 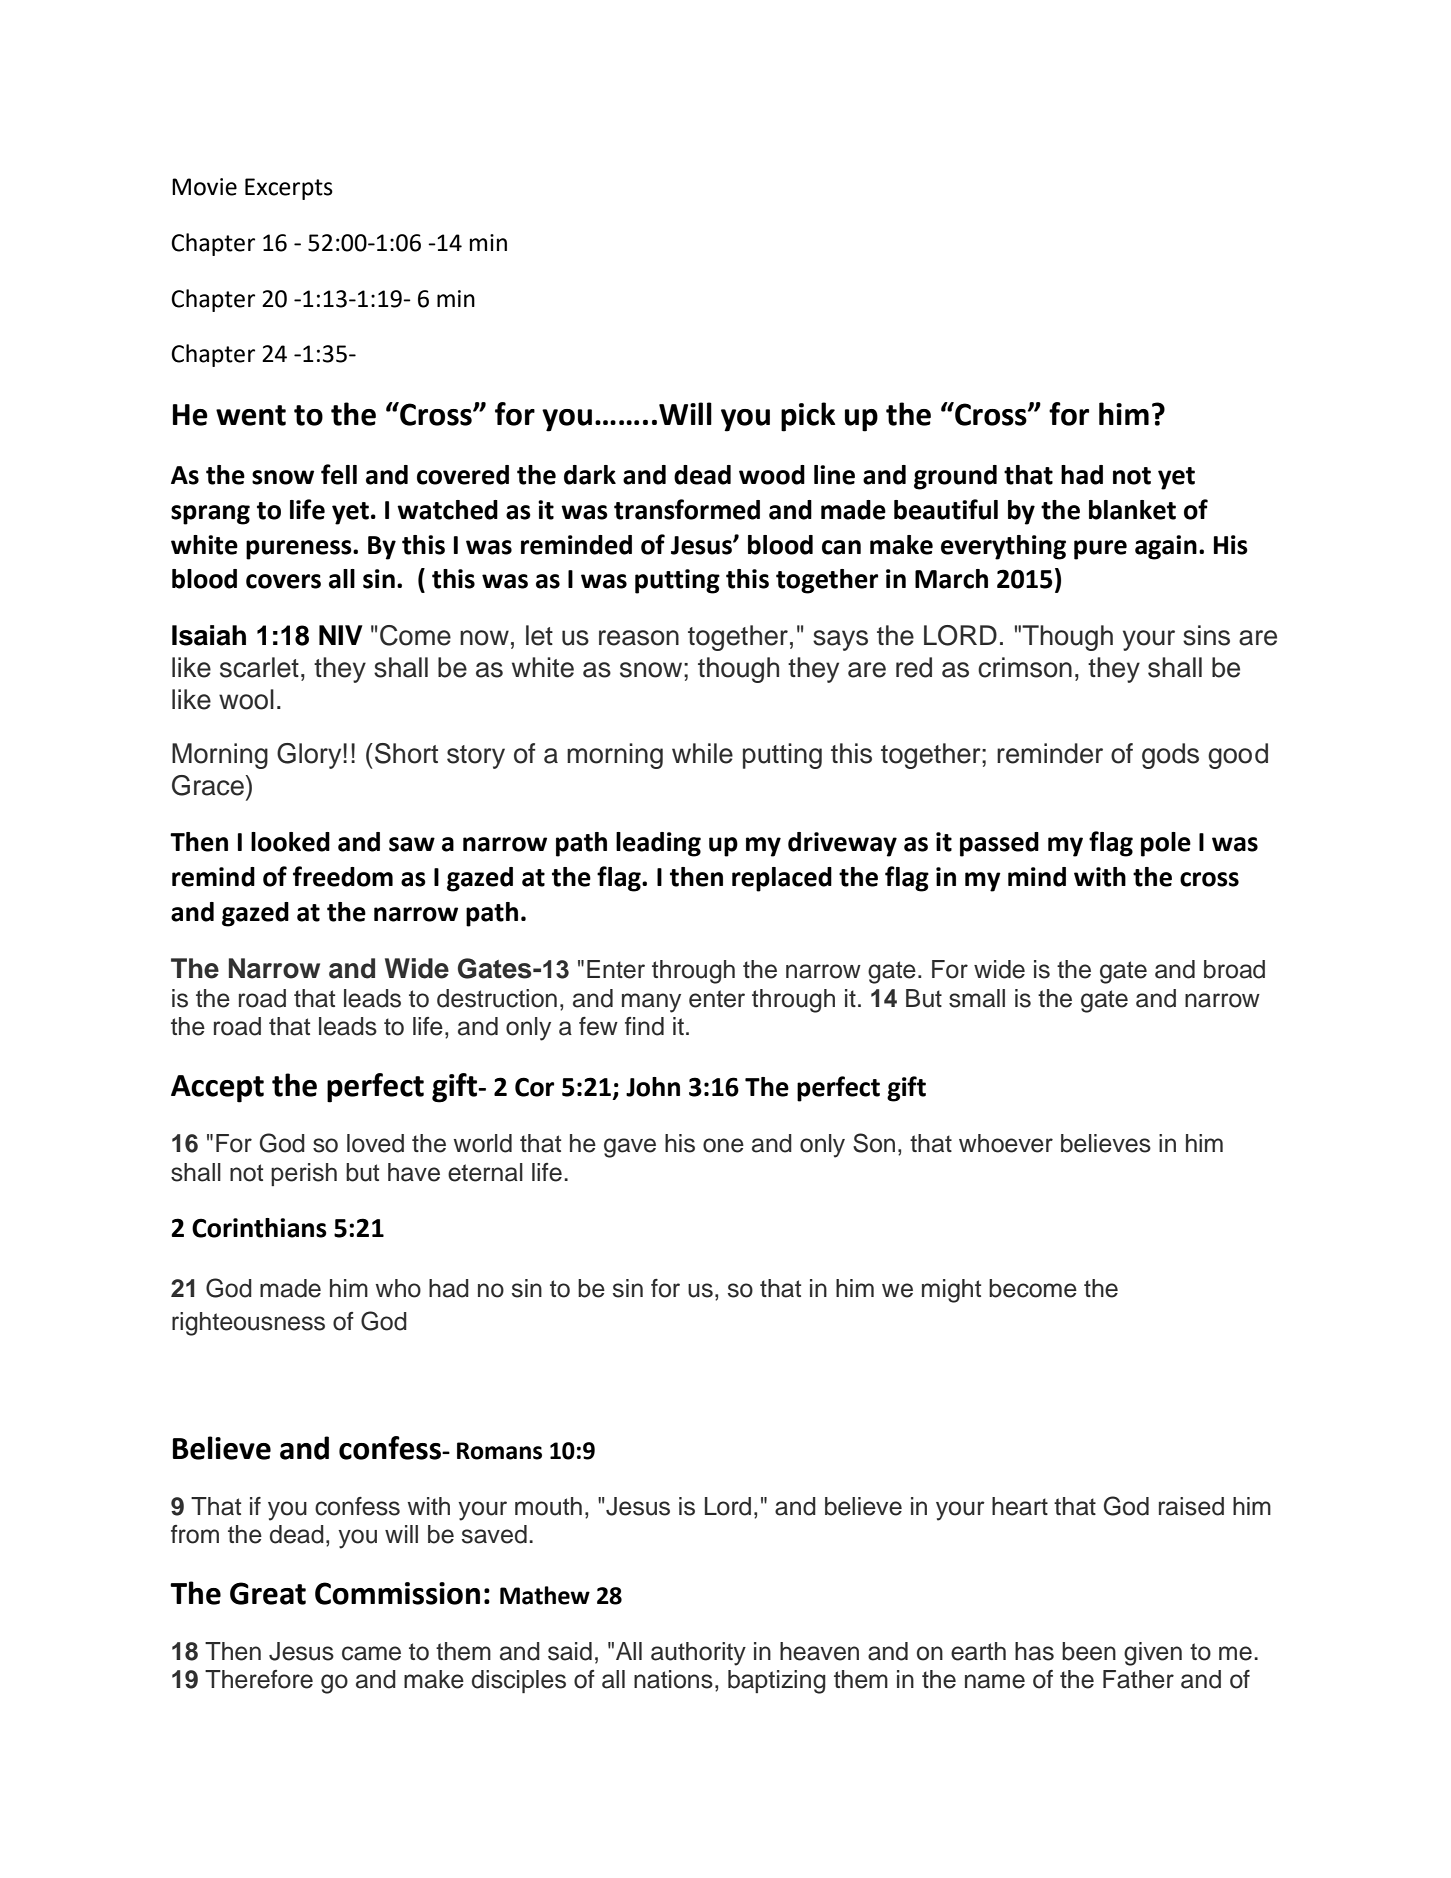 I want to click on Excerpts, so click(x=289, y=189).
